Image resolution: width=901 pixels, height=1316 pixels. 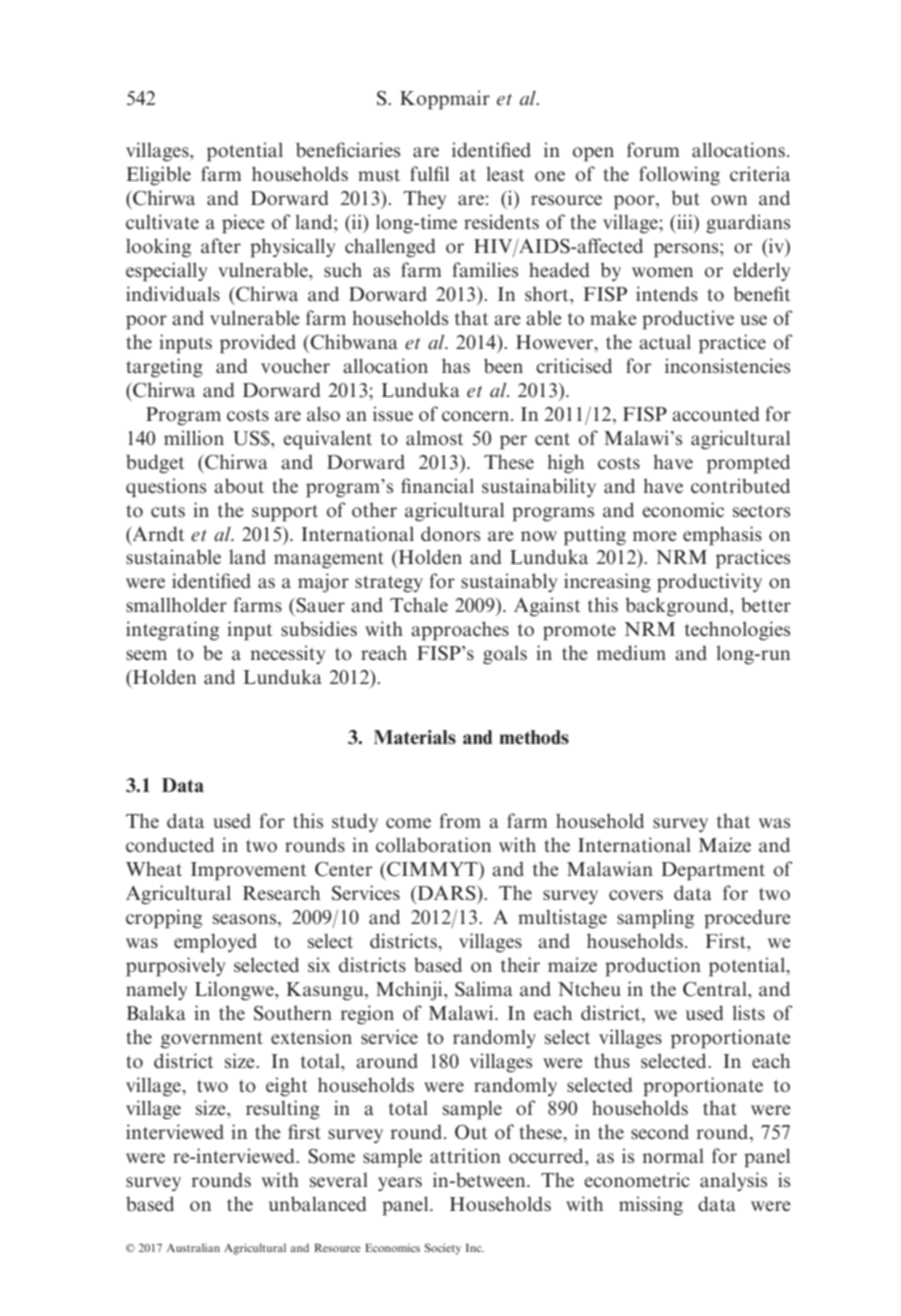 What do you see at coordinates (287, 654) in the screenshot?
I see `necessity` at bounding box center [287, 654].
